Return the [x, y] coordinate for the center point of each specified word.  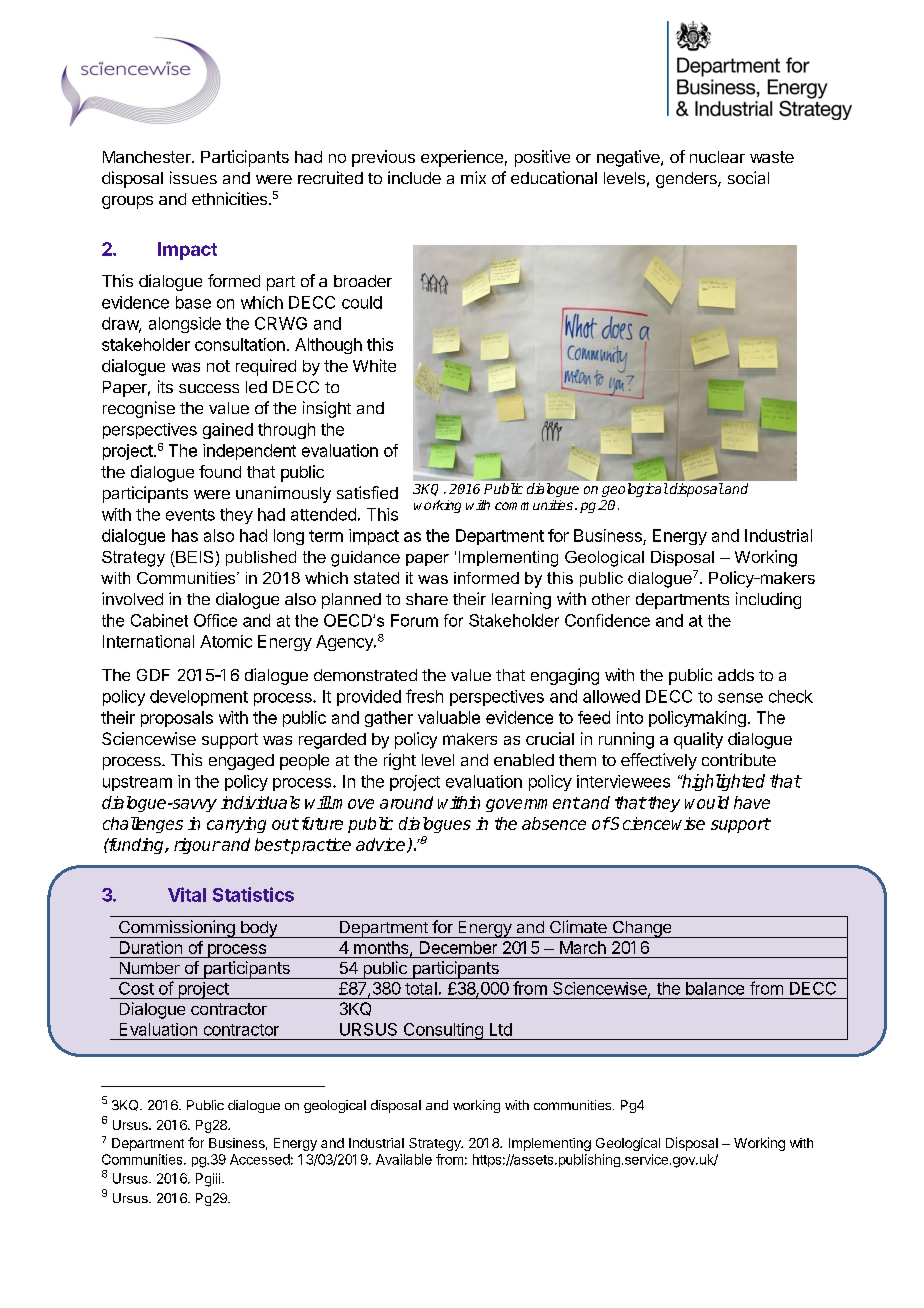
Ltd [501, 1029]
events [190, 515]
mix [473, 177]
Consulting [443, 1031]
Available [404, 1159]
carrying [236, 825]
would [707, 802]
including [768, 600]
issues [193, 177]
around [406, 802]
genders [687, 180]
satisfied [367, 492]
